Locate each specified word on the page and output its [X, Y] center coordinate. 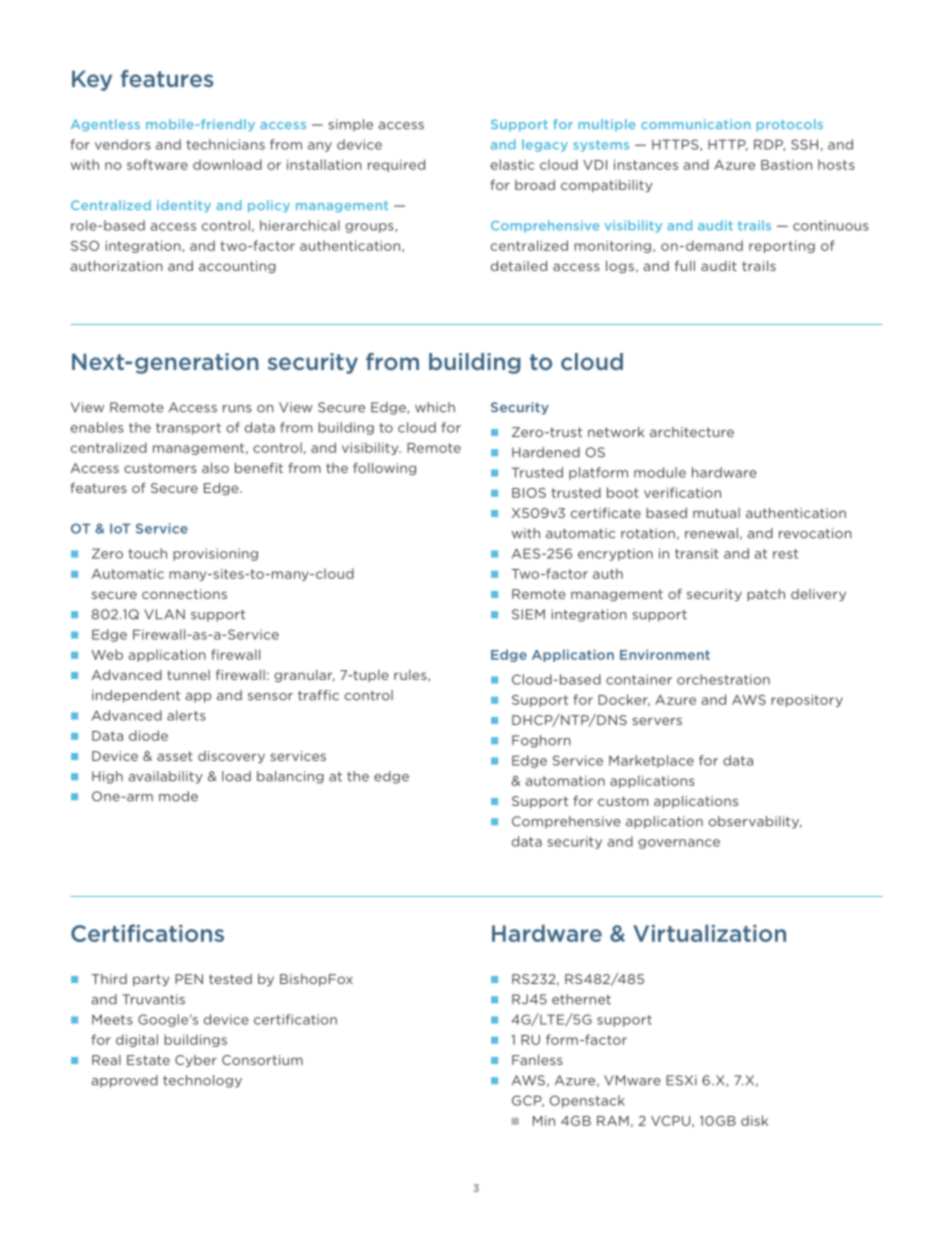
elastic [512, 164]
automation [565, 781]
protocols [790, 125]
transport [188, 429]
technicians [225, 144]
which [435, 407]
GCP [528, 1101]
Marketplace [651, 761]
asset [175, 756]
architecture [692, 432]
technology [202, 1081]
